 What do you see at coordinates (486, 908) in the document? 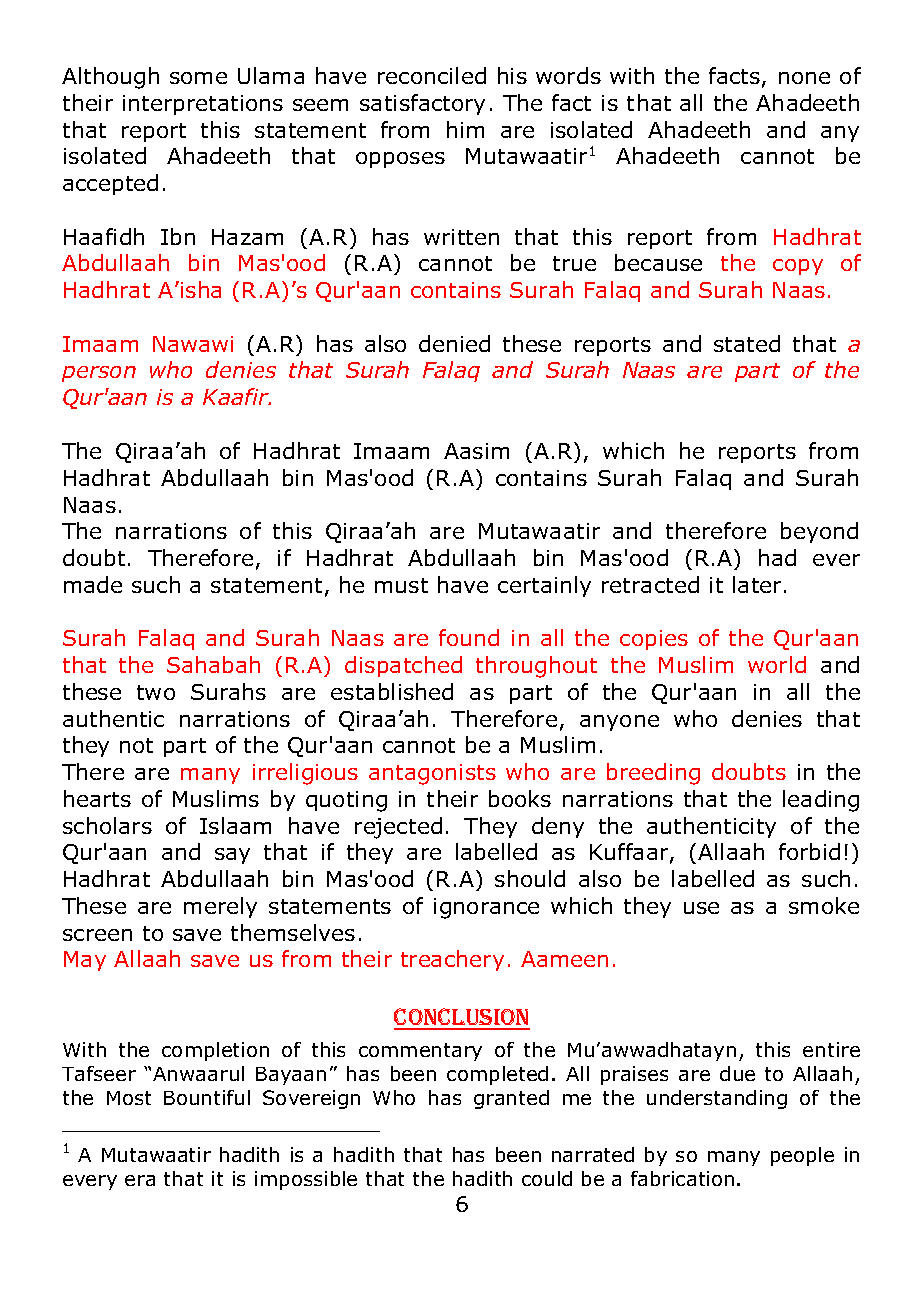
I see `ignorance` at bounding box center [486, 908].
